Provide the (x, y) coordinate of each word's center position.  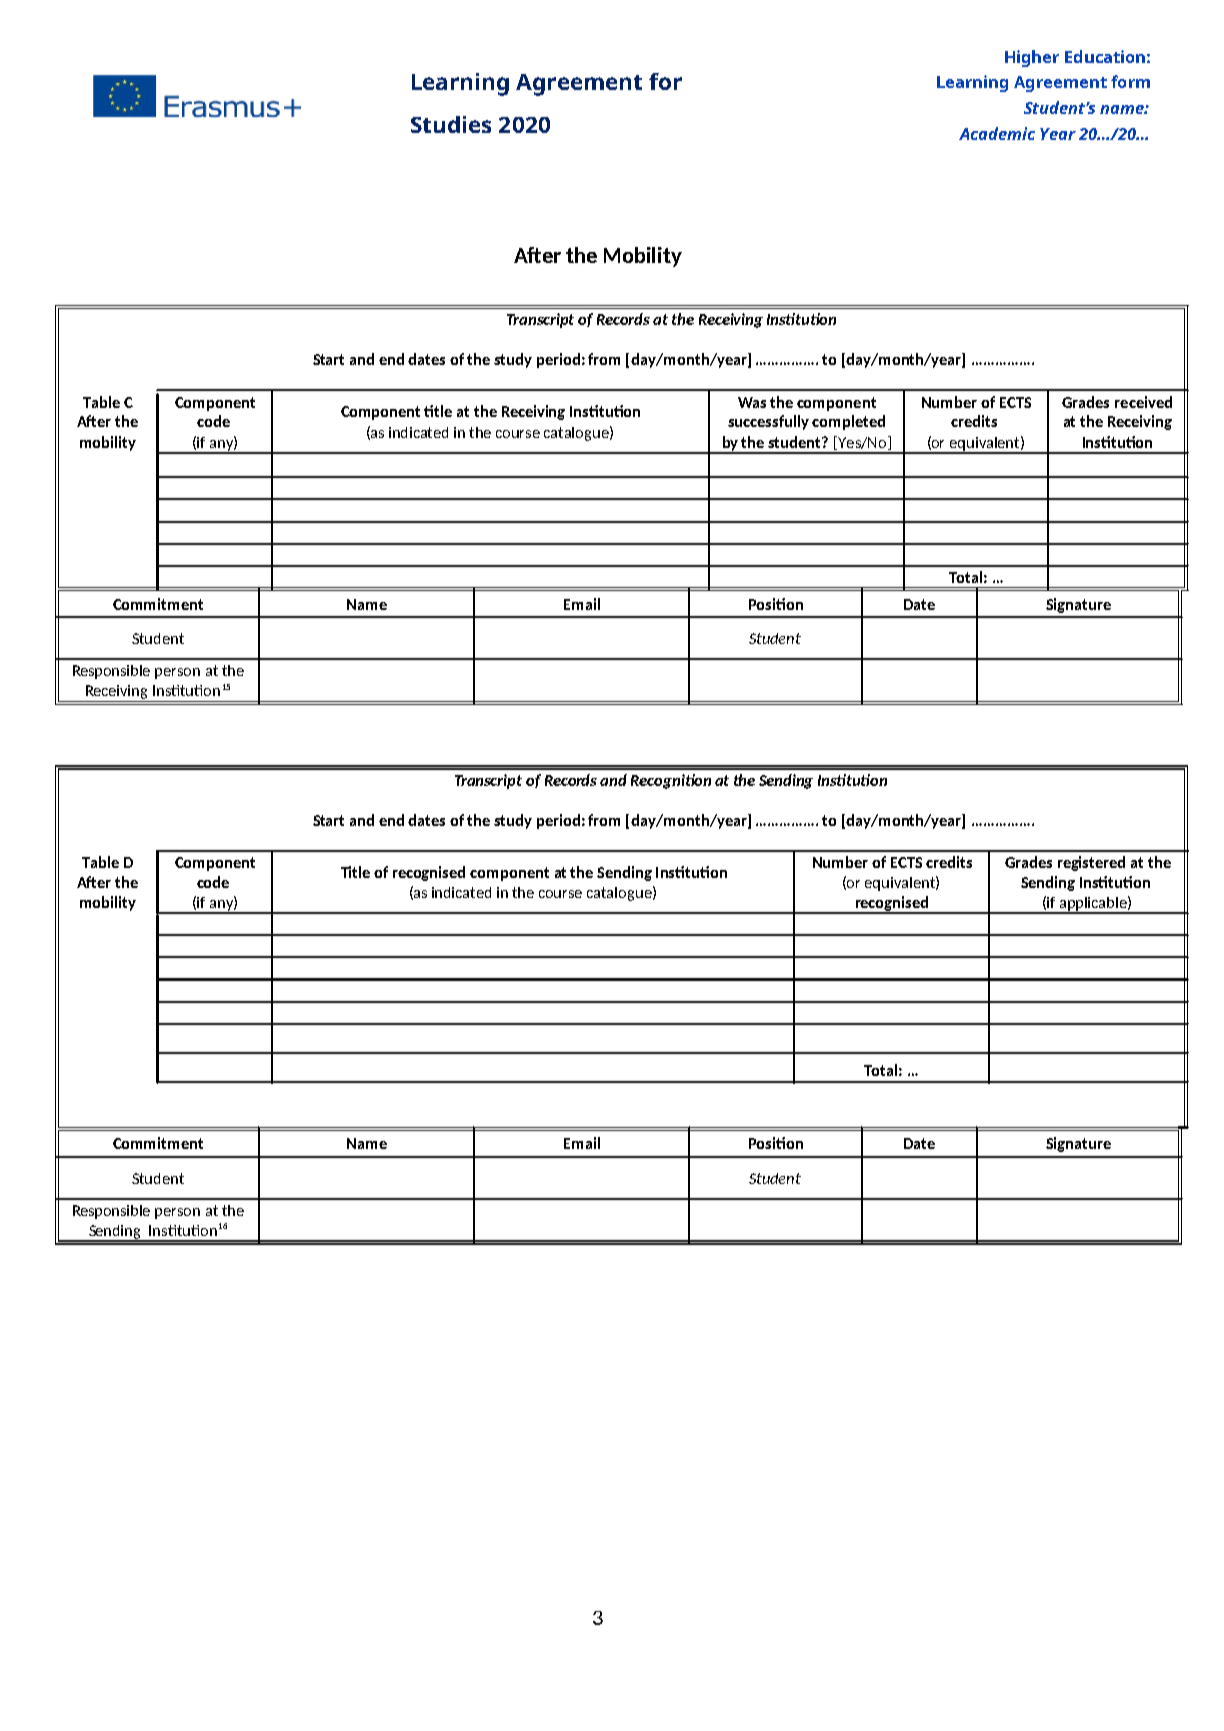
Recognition (671, 781)
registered (1091, 863)
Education (1105, 56)
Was (752, 402)
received (1143, 402)
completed (848, 422)
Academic (997, 133)
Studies (451, 124)
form (1130, 81)
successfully (768, 422)
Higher (1032, 58)
